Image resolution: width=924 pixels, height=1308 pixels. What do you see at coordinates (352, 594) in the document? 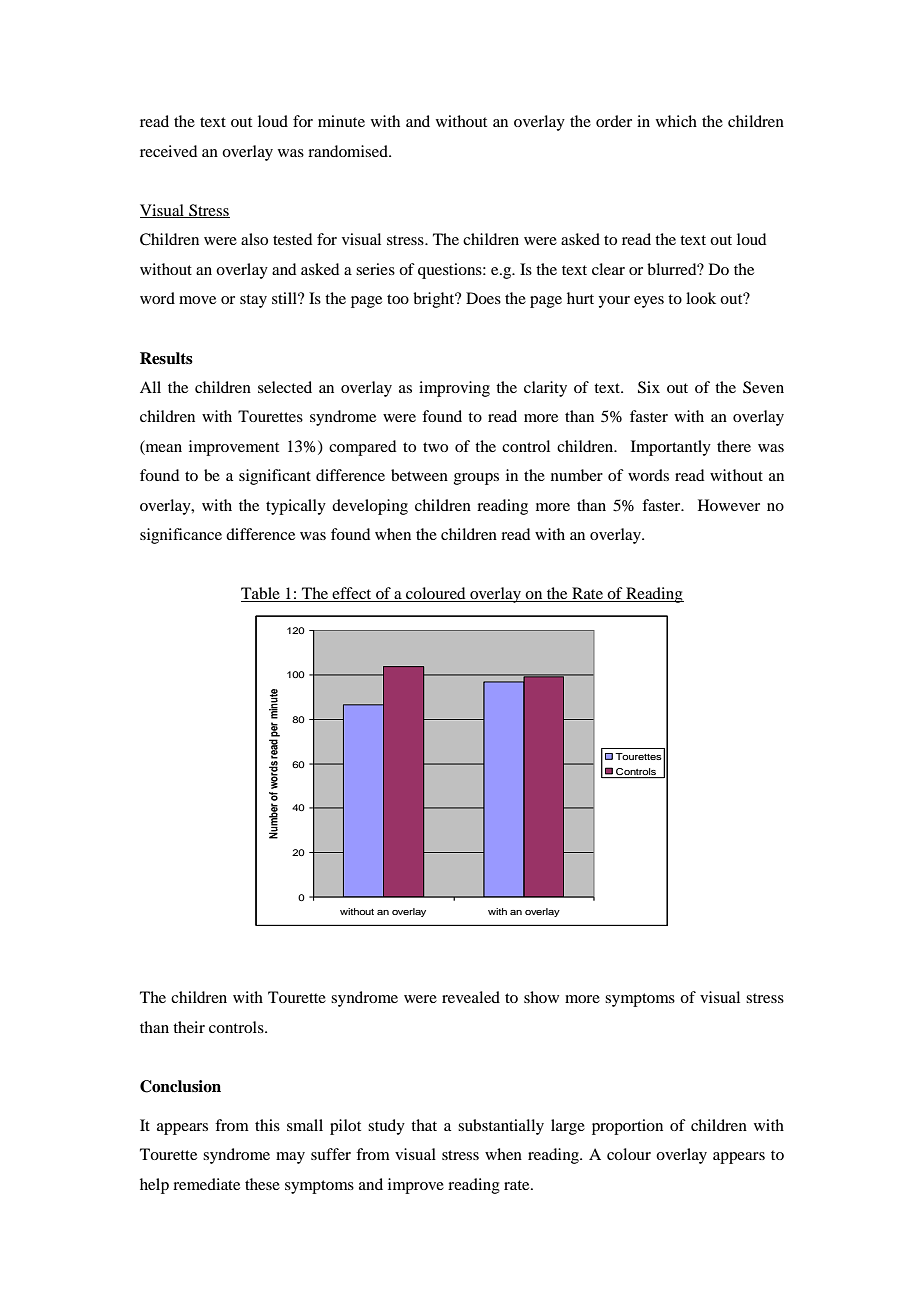
I see `effect` at bounding box center [352, 594].
